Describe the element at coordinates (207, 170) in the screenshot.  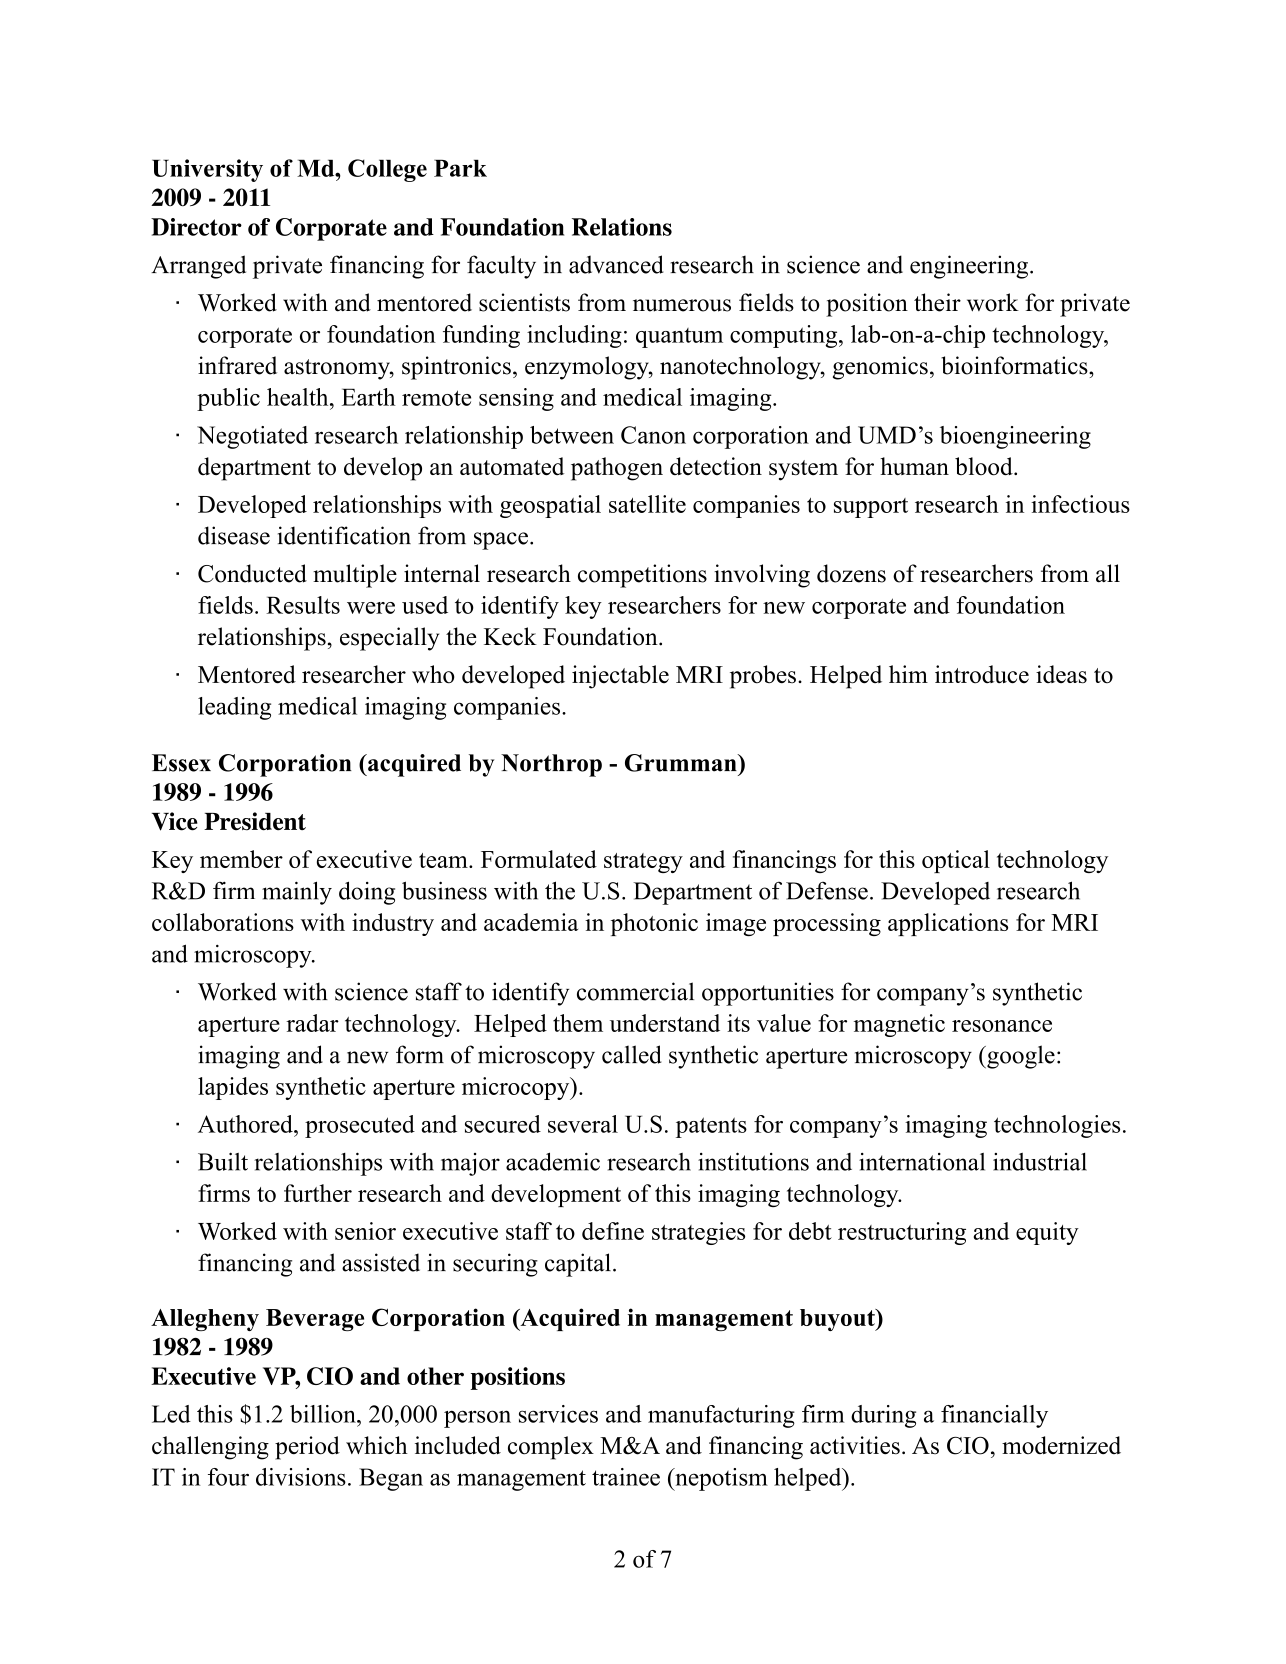
I see `University` at that location.
